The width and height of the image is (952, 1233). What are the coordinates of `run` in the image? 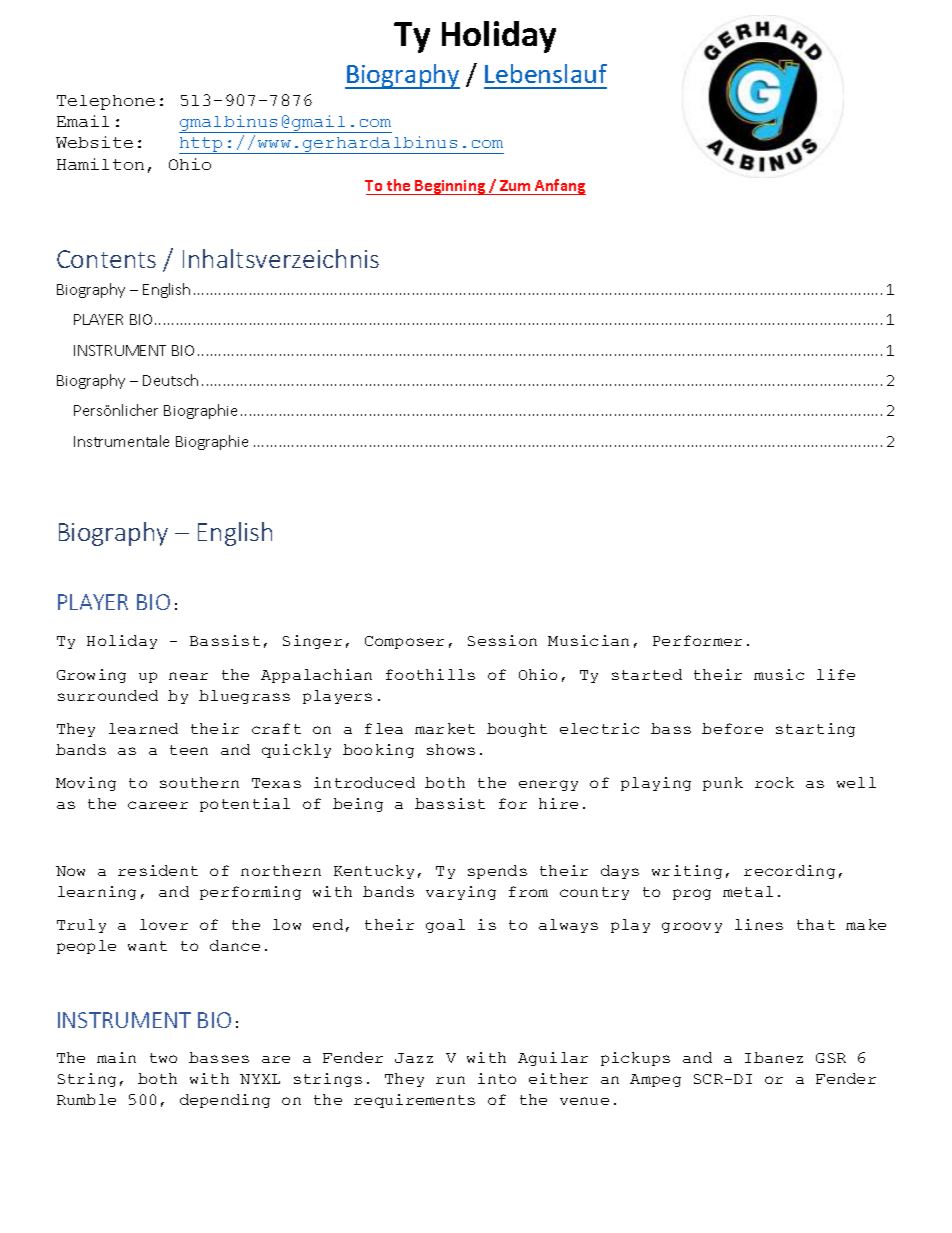 It's located at (450, 1080).
